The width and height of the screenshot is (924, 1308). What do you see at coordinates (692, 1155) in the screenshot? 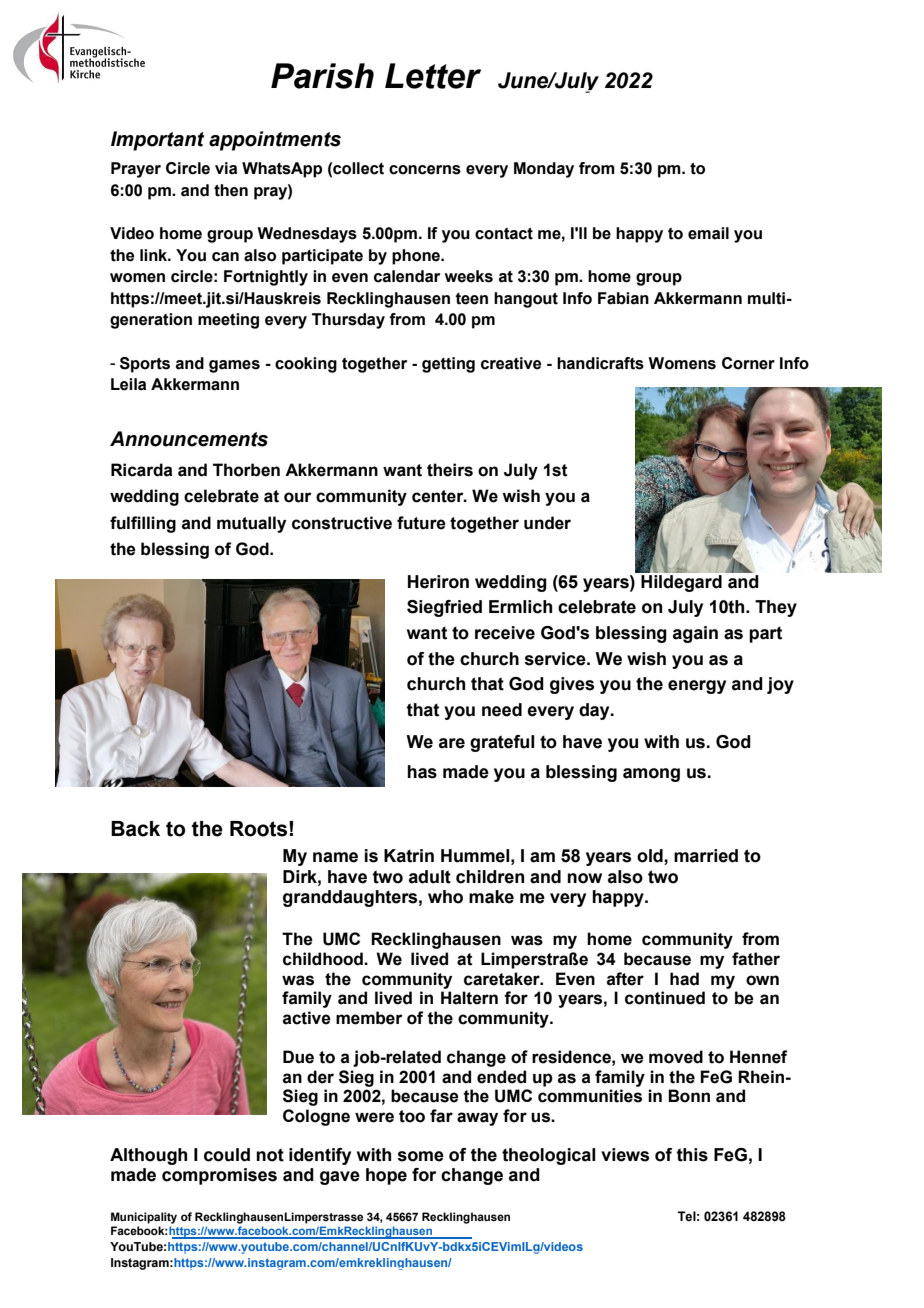
I see `this` at bounding box center [692, 1155].
